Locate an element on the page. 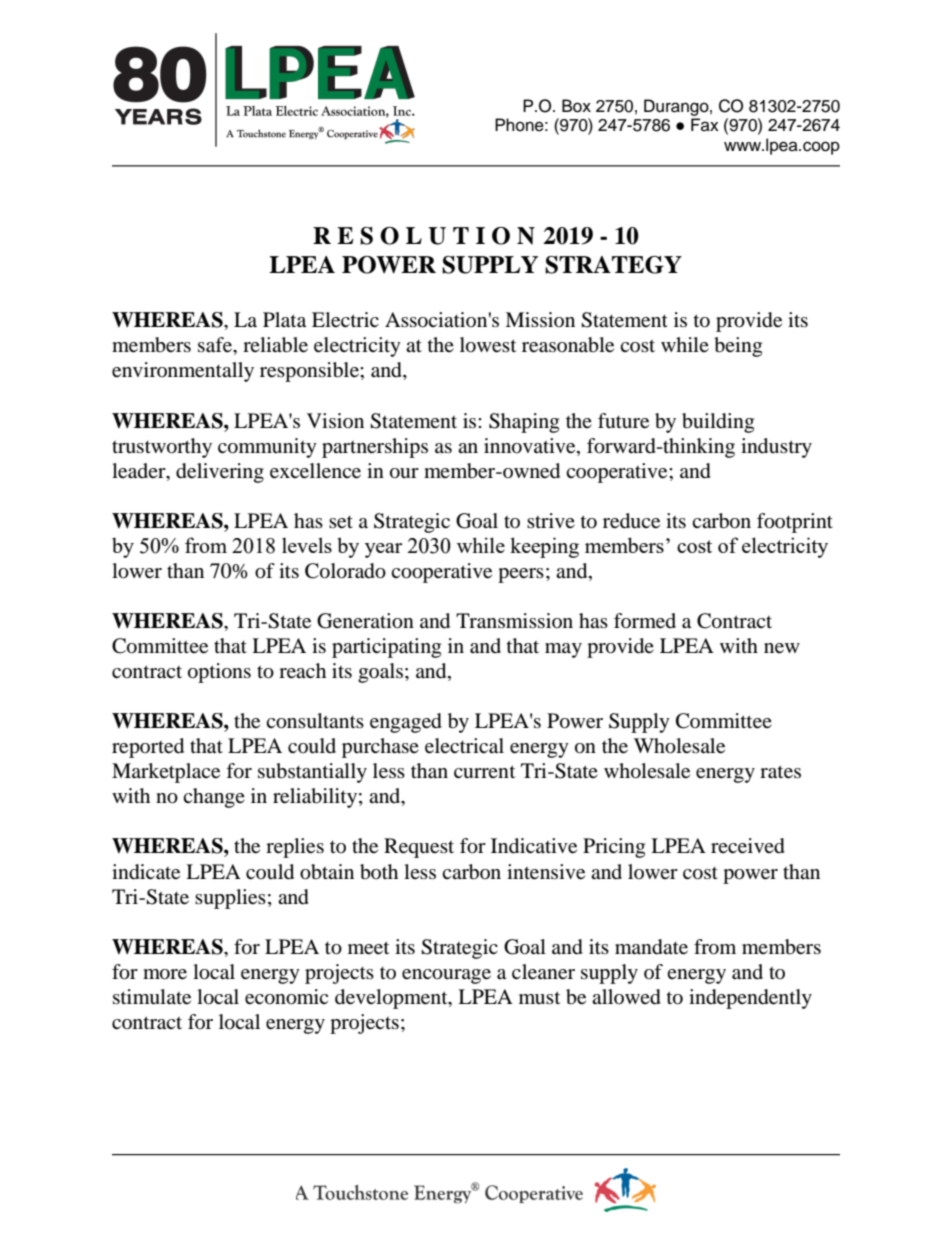 Image resolution: width=952 pixels, height=1233 pixels. safe is located at coordinates (216, 346).
